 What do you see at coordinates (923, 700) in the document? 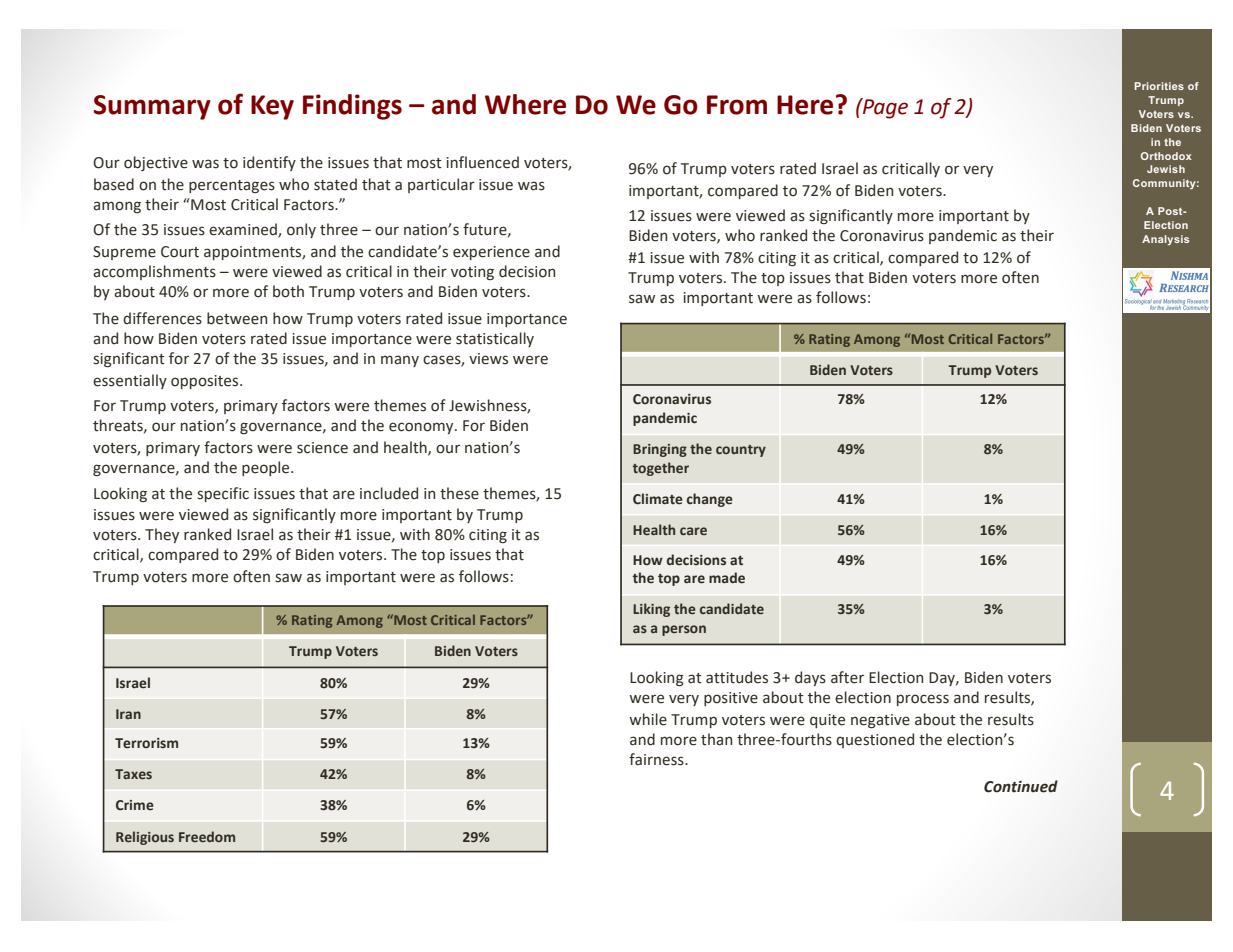
I see `process` at bounding box center [923, 700].
